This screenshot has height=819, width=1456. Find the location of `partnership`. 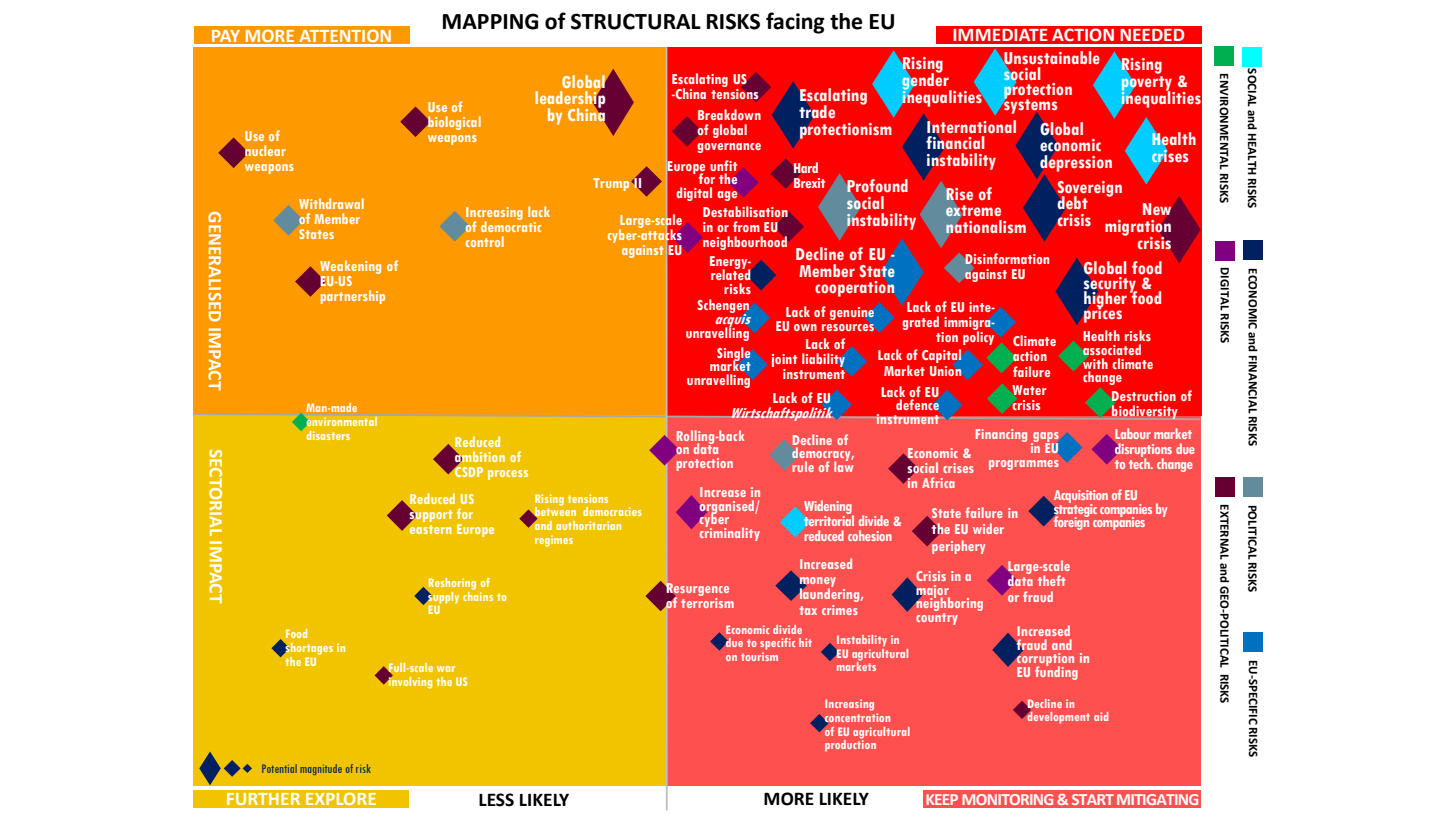

partnership is located at coordinates (351, 296).
